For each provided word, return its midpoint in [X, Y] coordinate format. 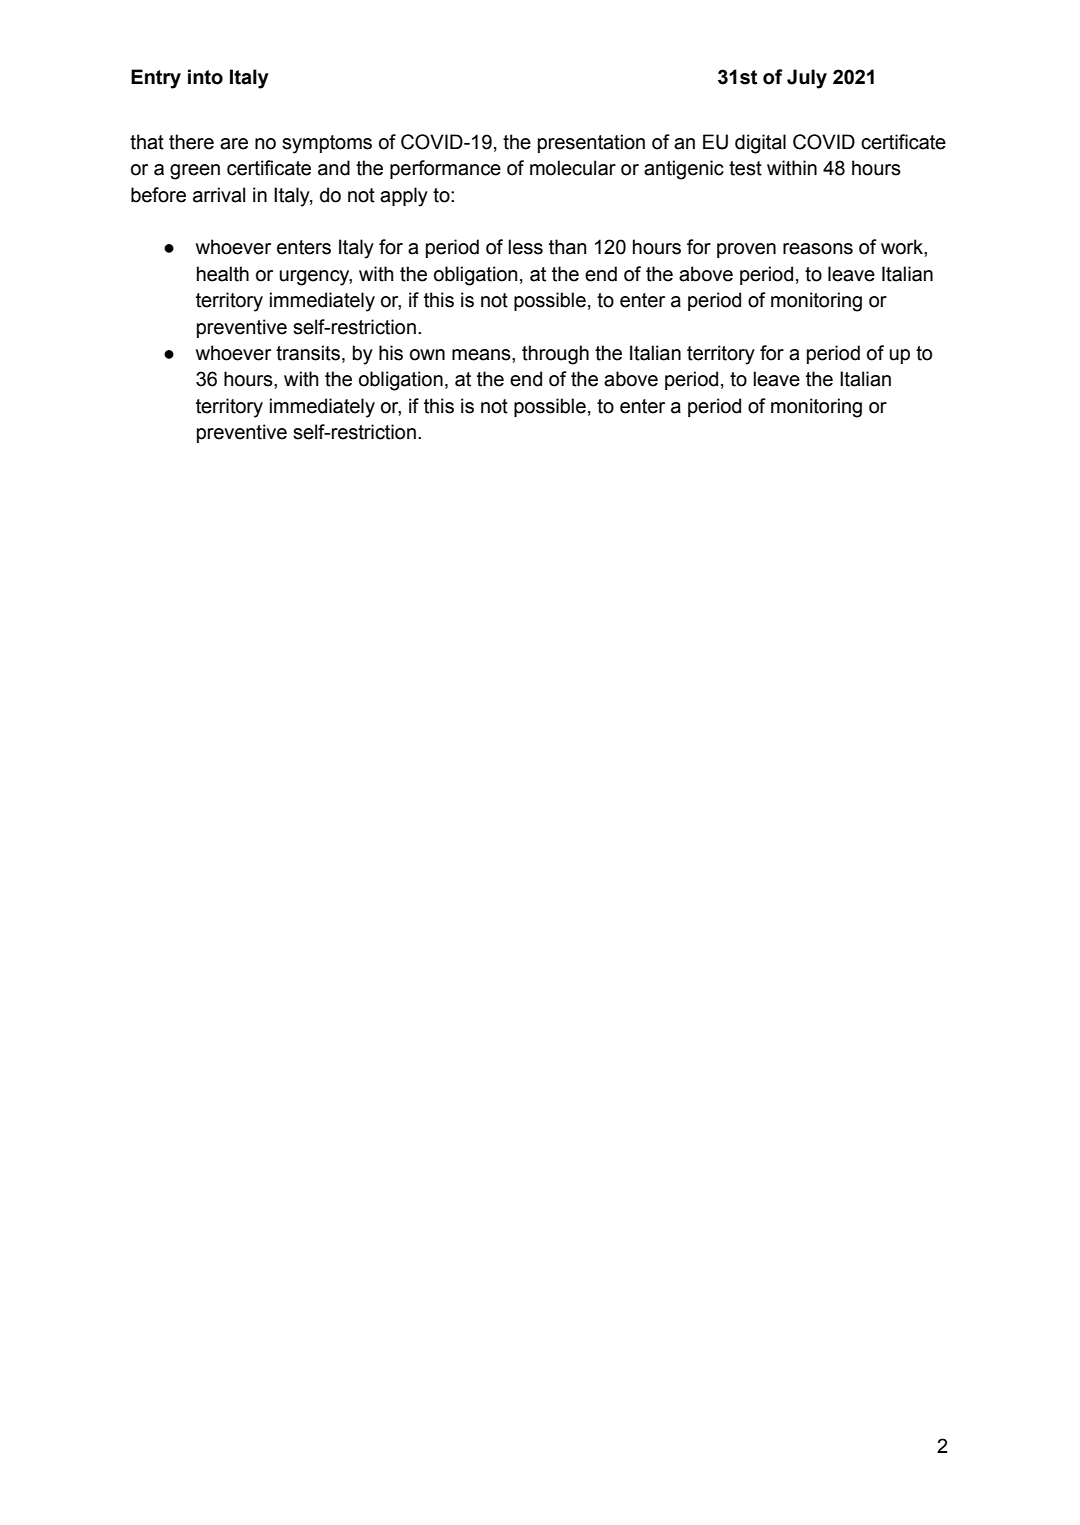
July [807, 79]
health [223, 274]
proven [746, 250]
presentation [591, 143]
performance [445, 169]
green [195, 172]
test [745, 168]
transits [308, 353]
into [205, 77]
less [526, 247]
